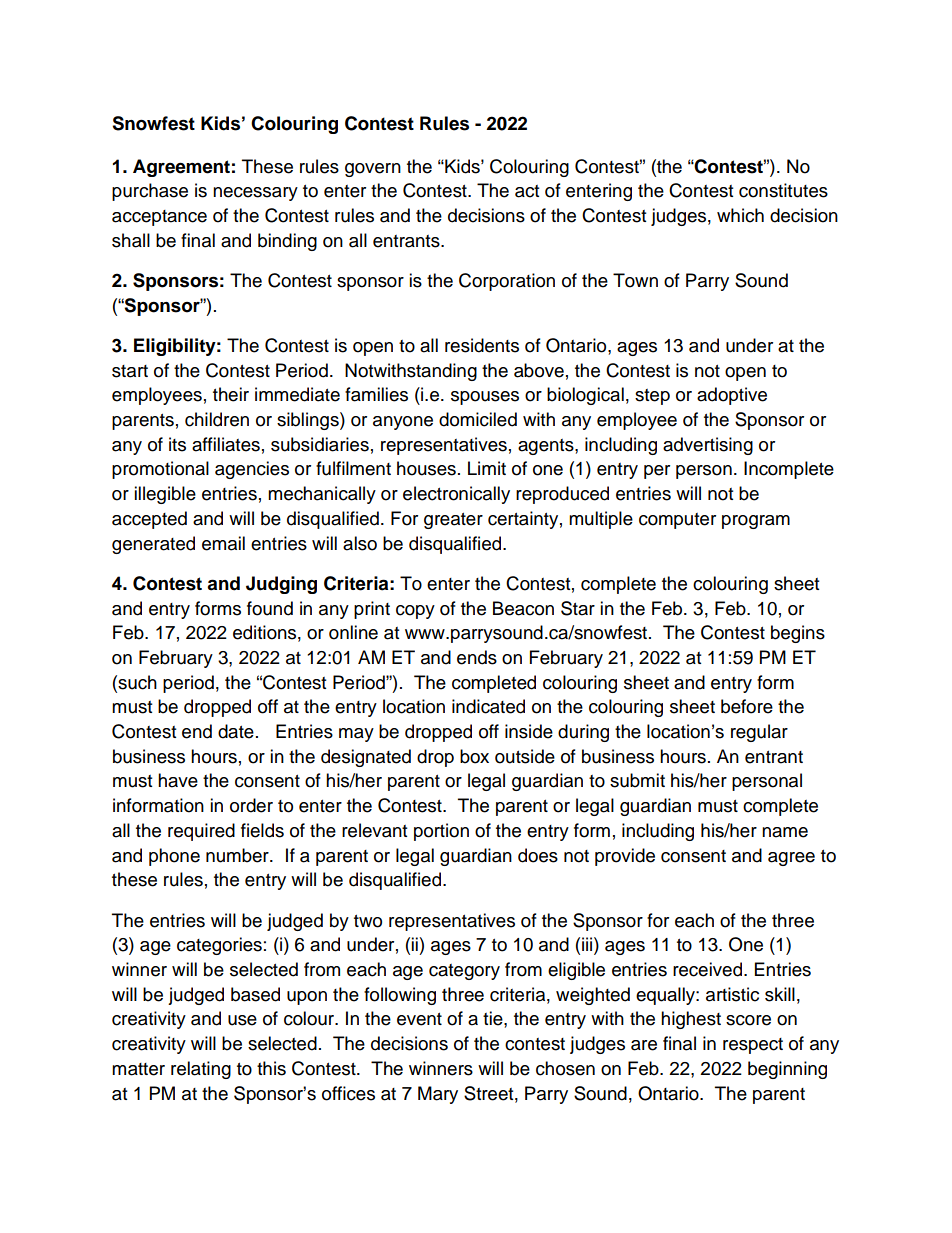 This screenshot has height=1233, width=952. What do you see at coordinates (732, 396) in the screenshot?
I see `adoptive` at bounding box center [732, 396].
